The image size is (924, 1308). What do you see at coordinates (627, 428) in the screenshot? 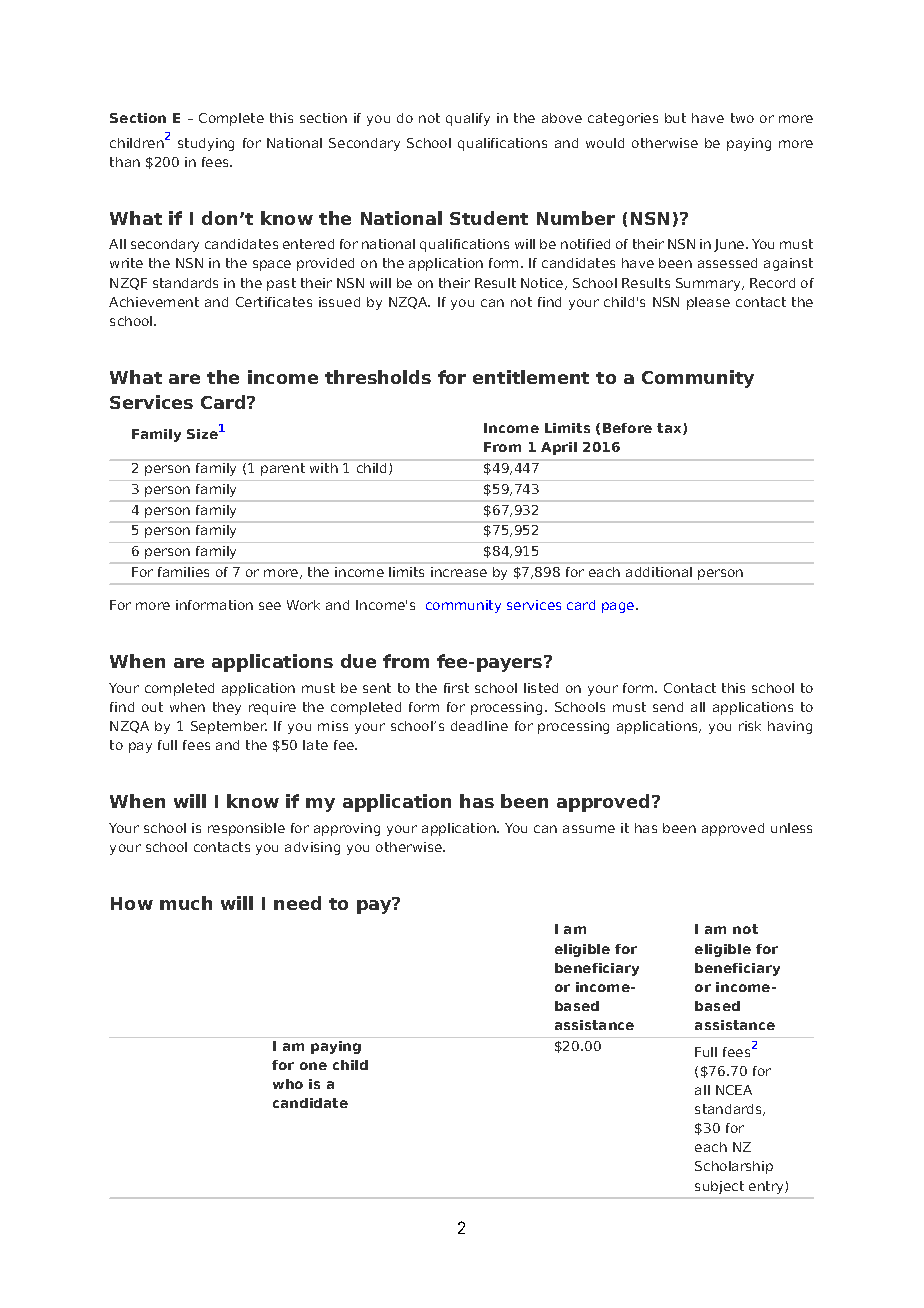
I see `Before` at bounding box center [627, 428].
